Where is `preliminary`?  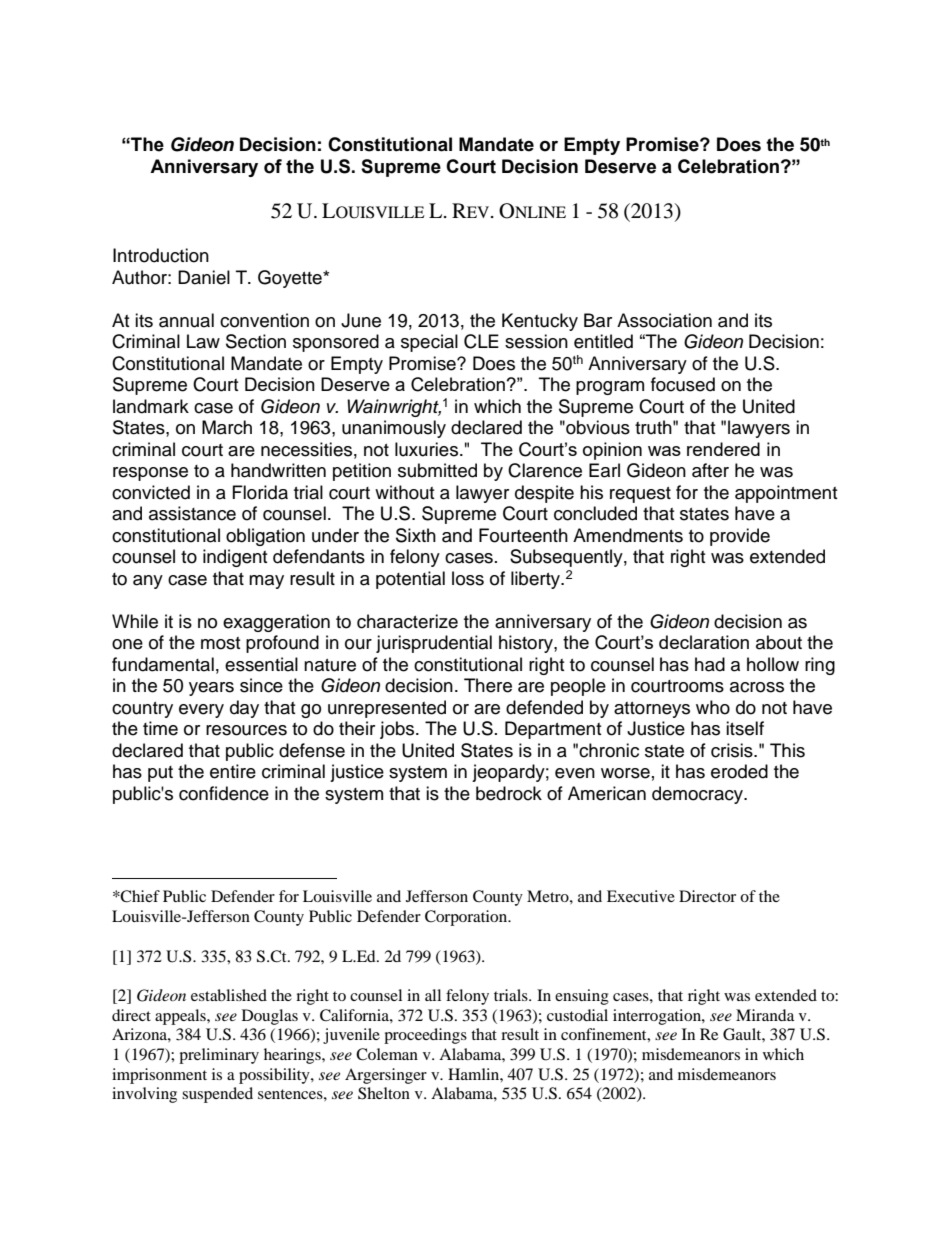
preliminary is located at coordinates (219, 1056).
